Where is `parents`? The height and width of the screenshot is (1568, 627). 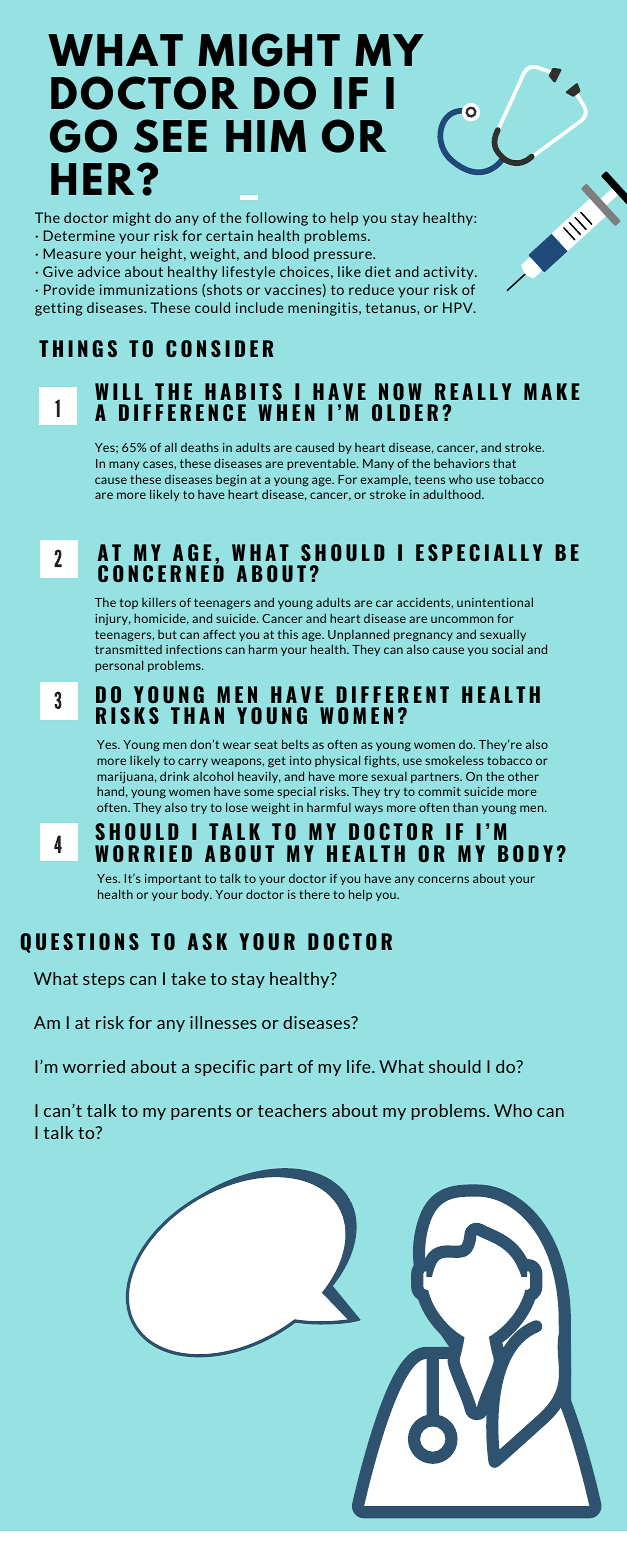
parents is located at coordinates (201, 1112).
